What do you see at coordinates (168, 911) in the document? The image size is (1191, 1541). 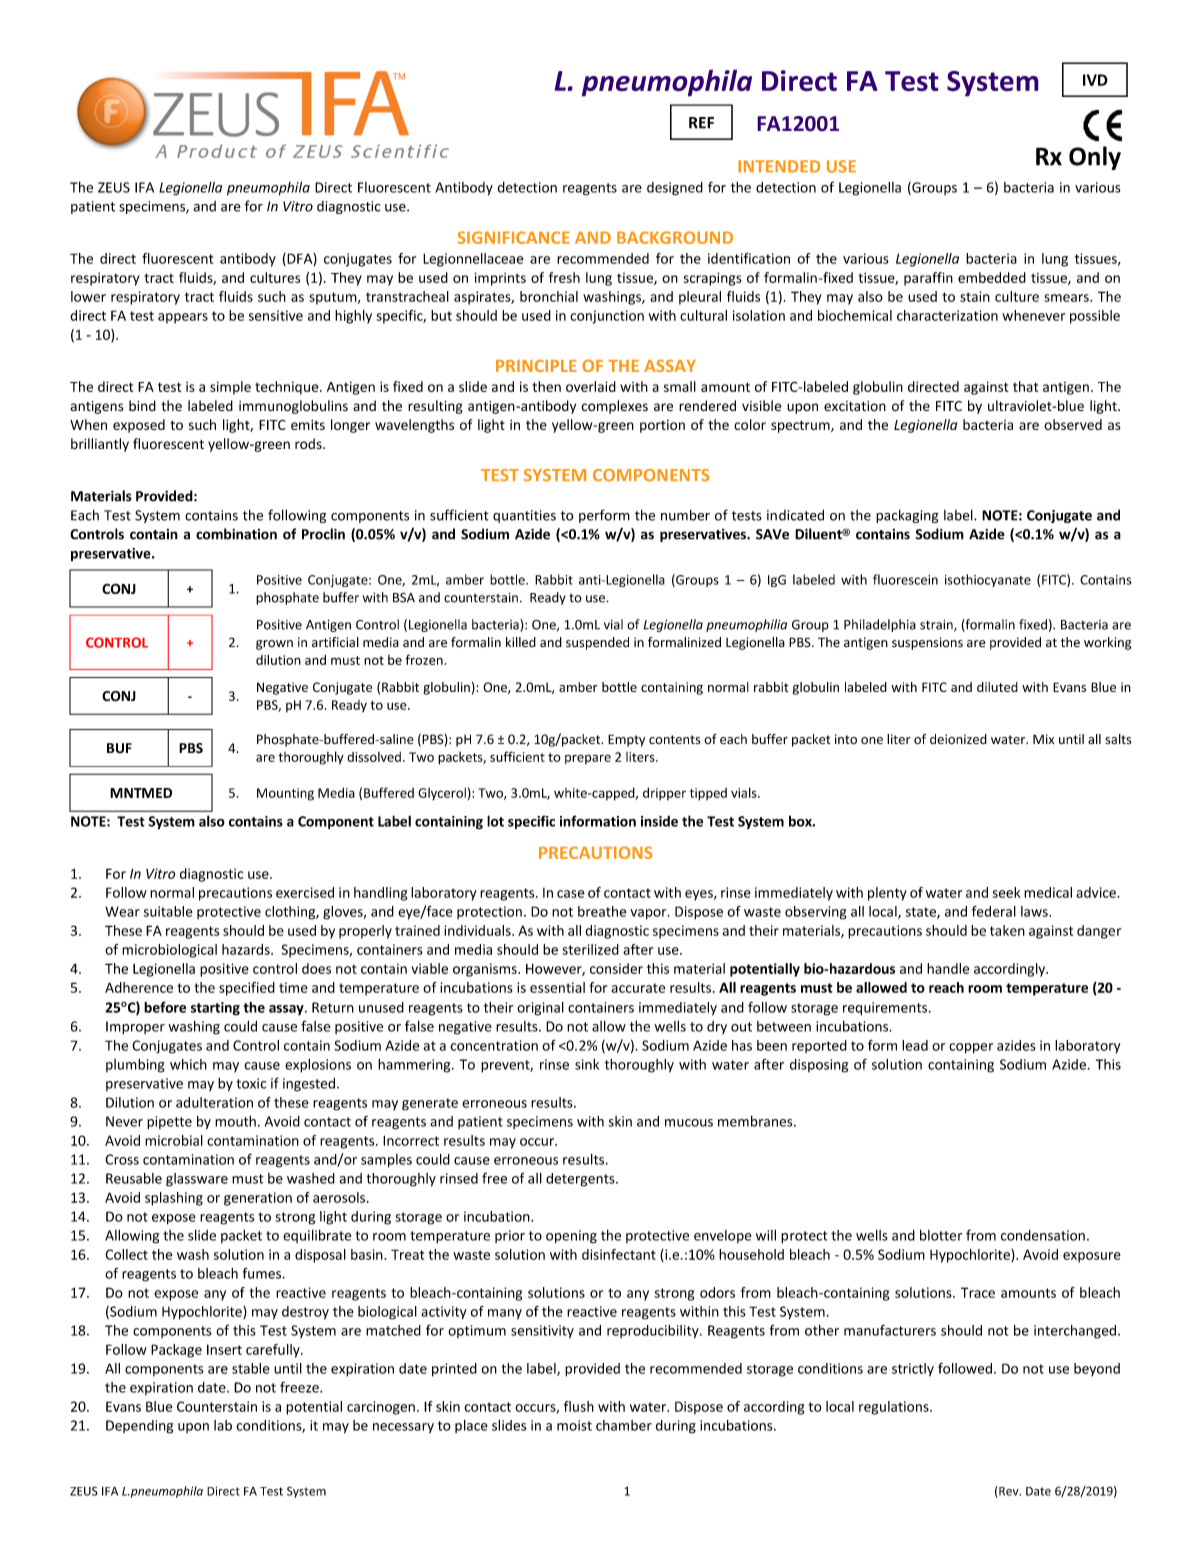 I see `suitable` at bounding box center [168, 911].
